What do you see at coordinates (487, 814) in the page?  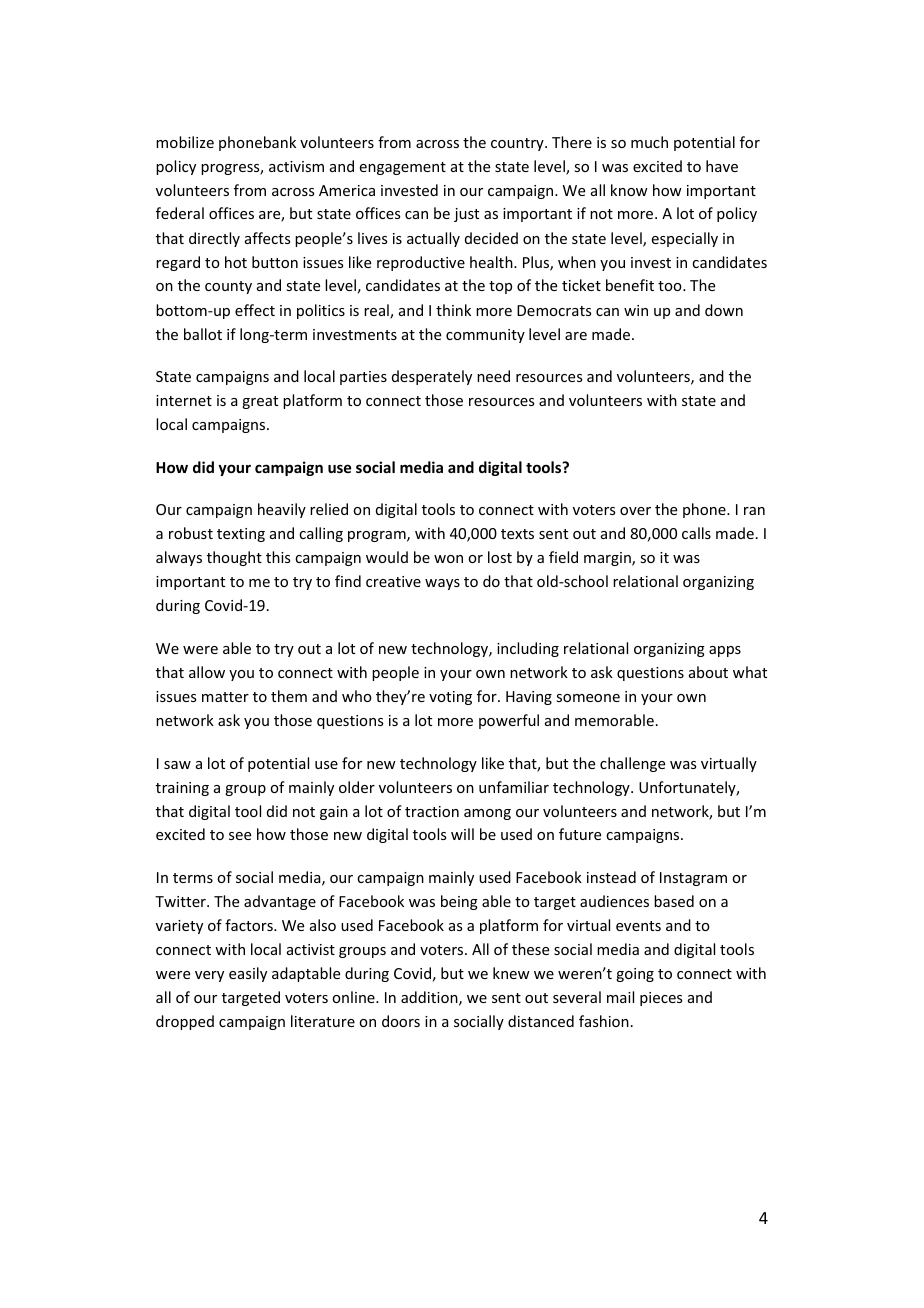 I see `among` at bounding box center [487, 814].
